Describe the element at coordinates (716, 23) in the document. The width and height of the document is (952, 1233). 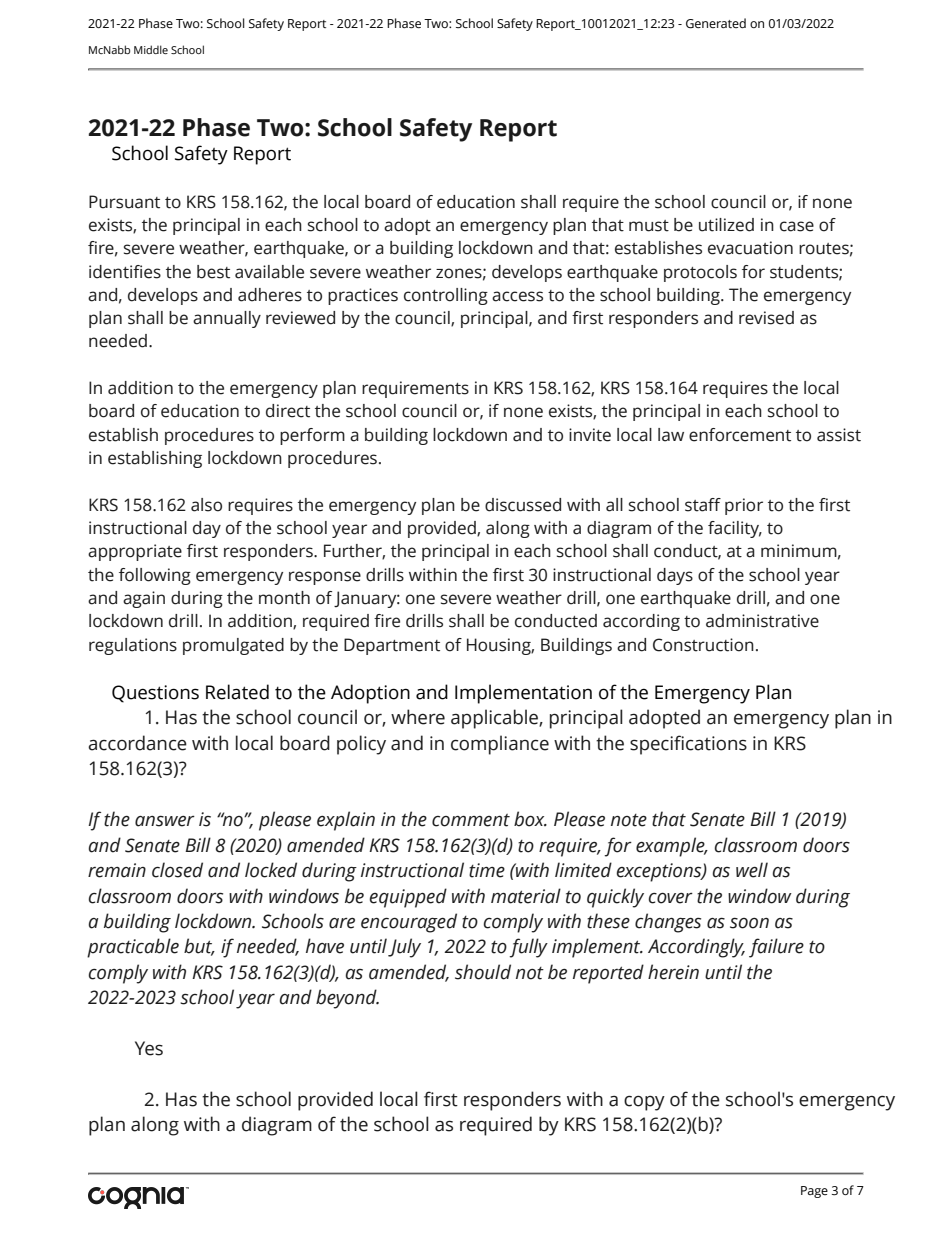
I see `Generated` at that location.
